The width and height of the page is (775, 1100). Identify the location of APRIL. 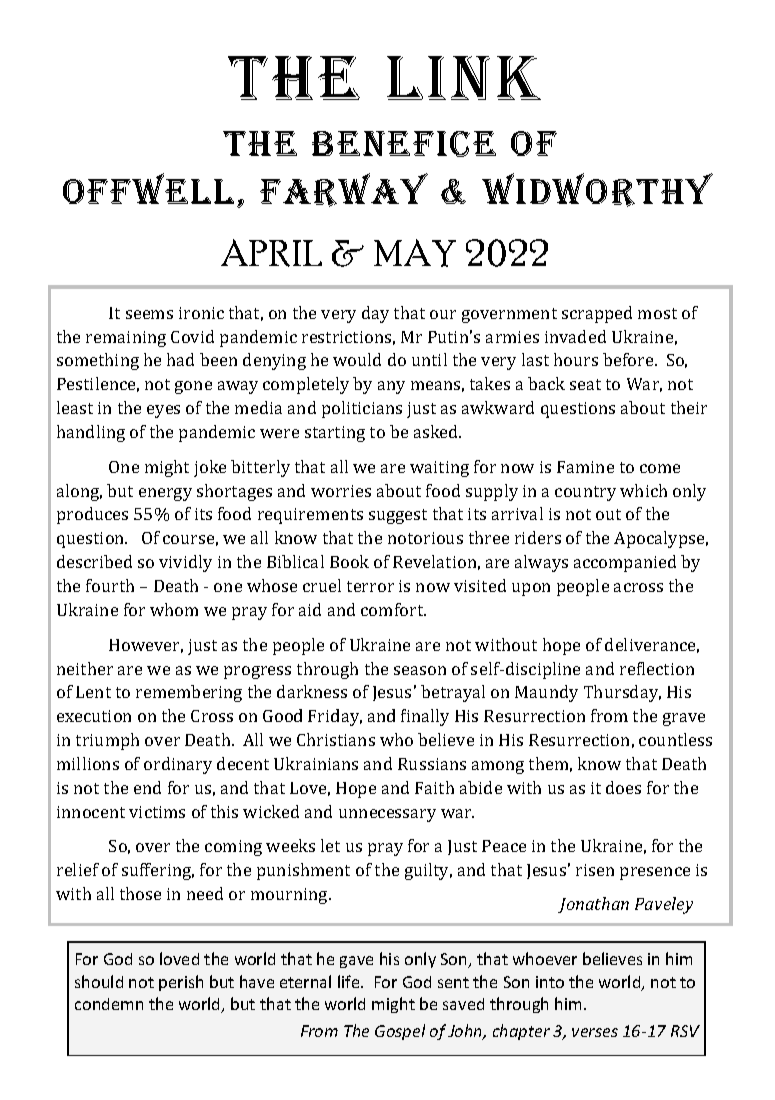
(271, 253).
